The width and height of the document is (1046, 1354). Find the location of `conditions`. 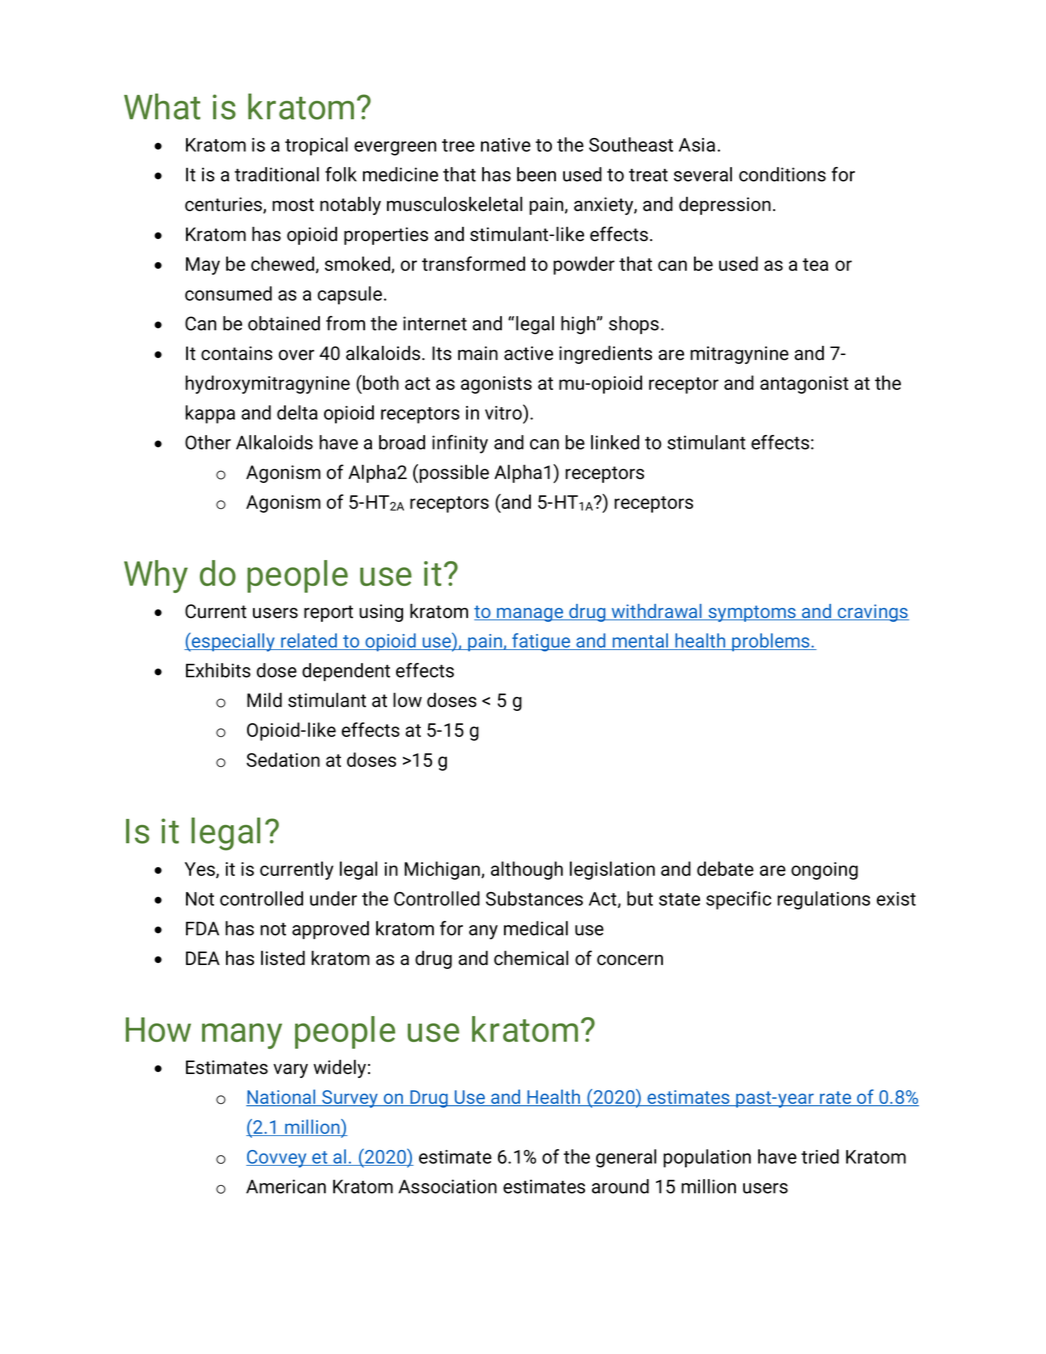

conditions is located at coordinates (782, 174).
